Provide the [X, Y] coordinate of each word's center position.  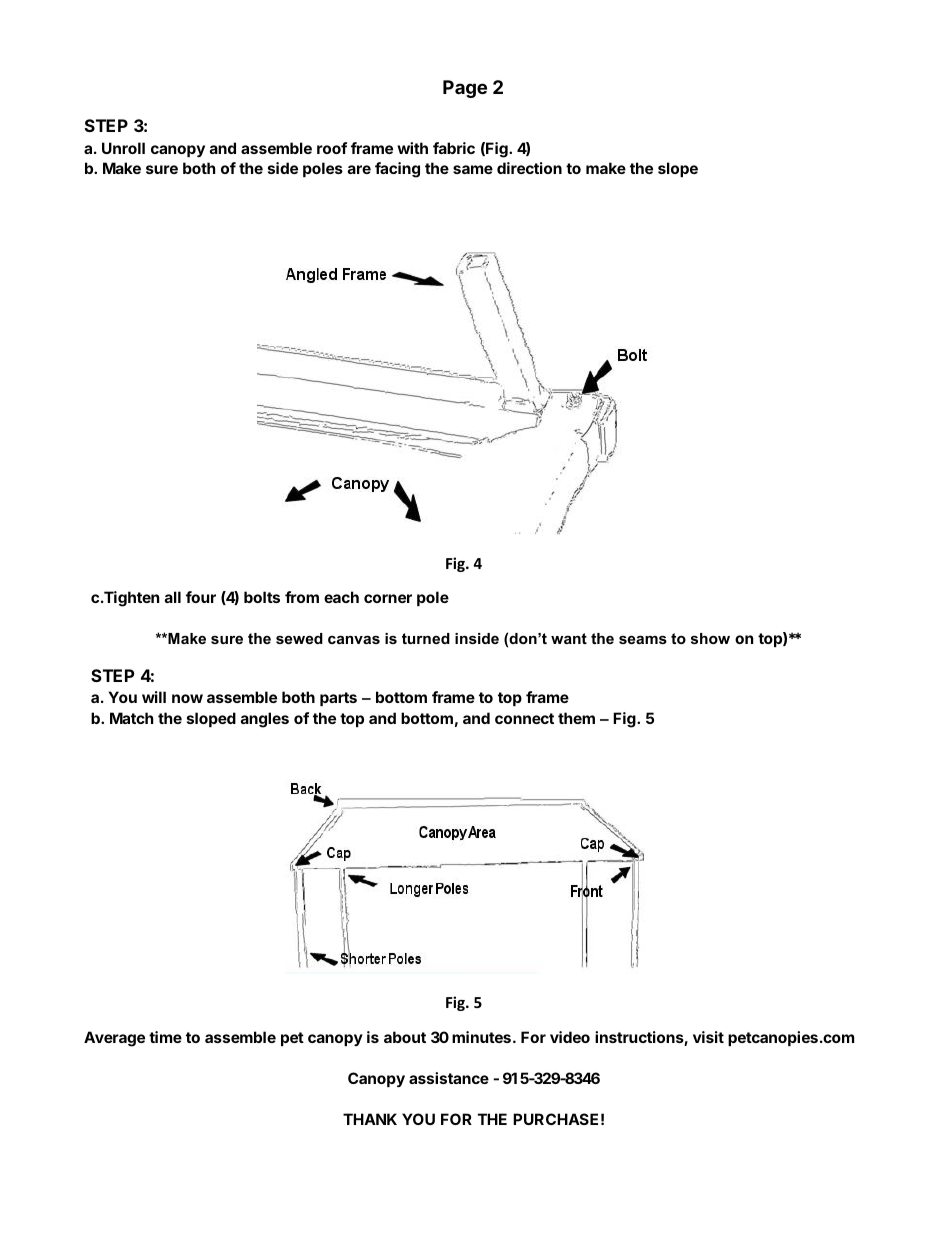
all [173, 597]
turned [426, 638]
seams [643, 639]
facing [397, 170]
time [165, 1037]
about [405, 1037]
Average [114, 1039]
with [412, 148]
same [473, 169]
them [576, 718]
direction [529, 168]
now [187, 698]
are [359, 169]
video [570, 1037]
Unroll [123, 148]
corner [388, 598]
